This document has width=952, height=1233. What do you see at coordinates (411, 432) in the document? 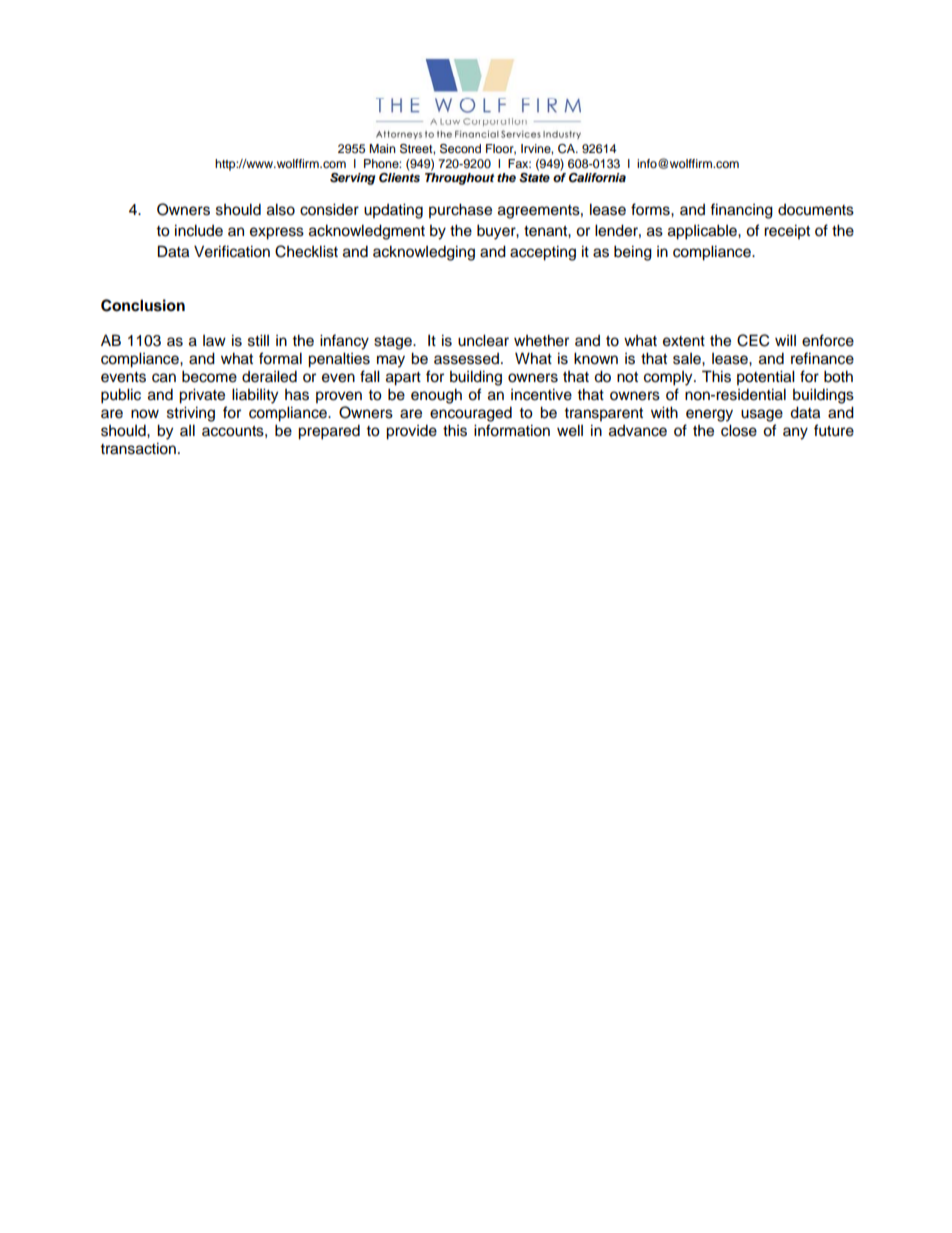
I see `provide` at bounding box center [411, 432].
